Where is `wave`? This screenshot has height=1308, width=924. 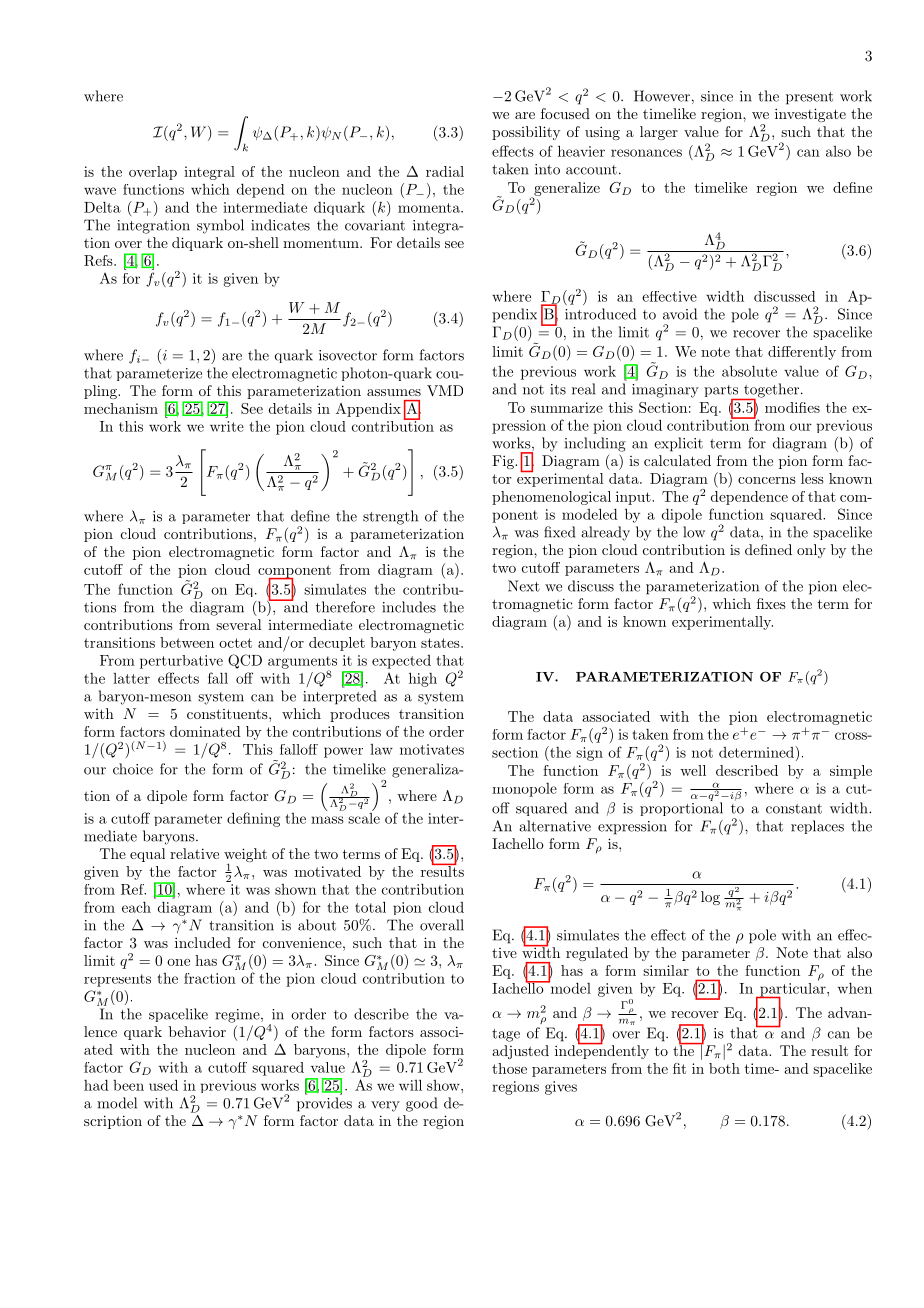
wave is located at coordinates (100, 191).
